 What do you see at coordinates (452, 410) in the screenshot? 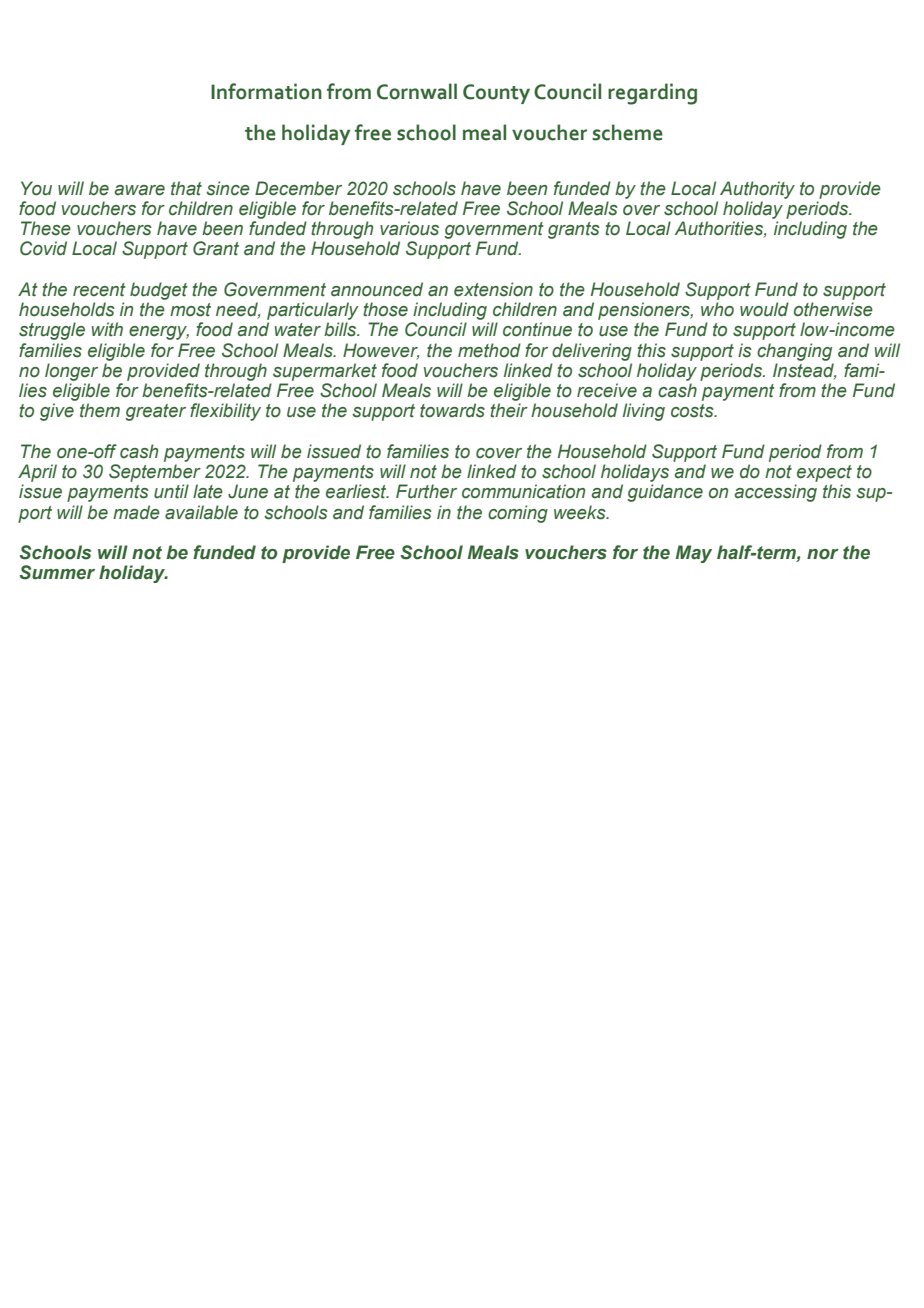
I see `towards` at bounding box center [452, 410].
